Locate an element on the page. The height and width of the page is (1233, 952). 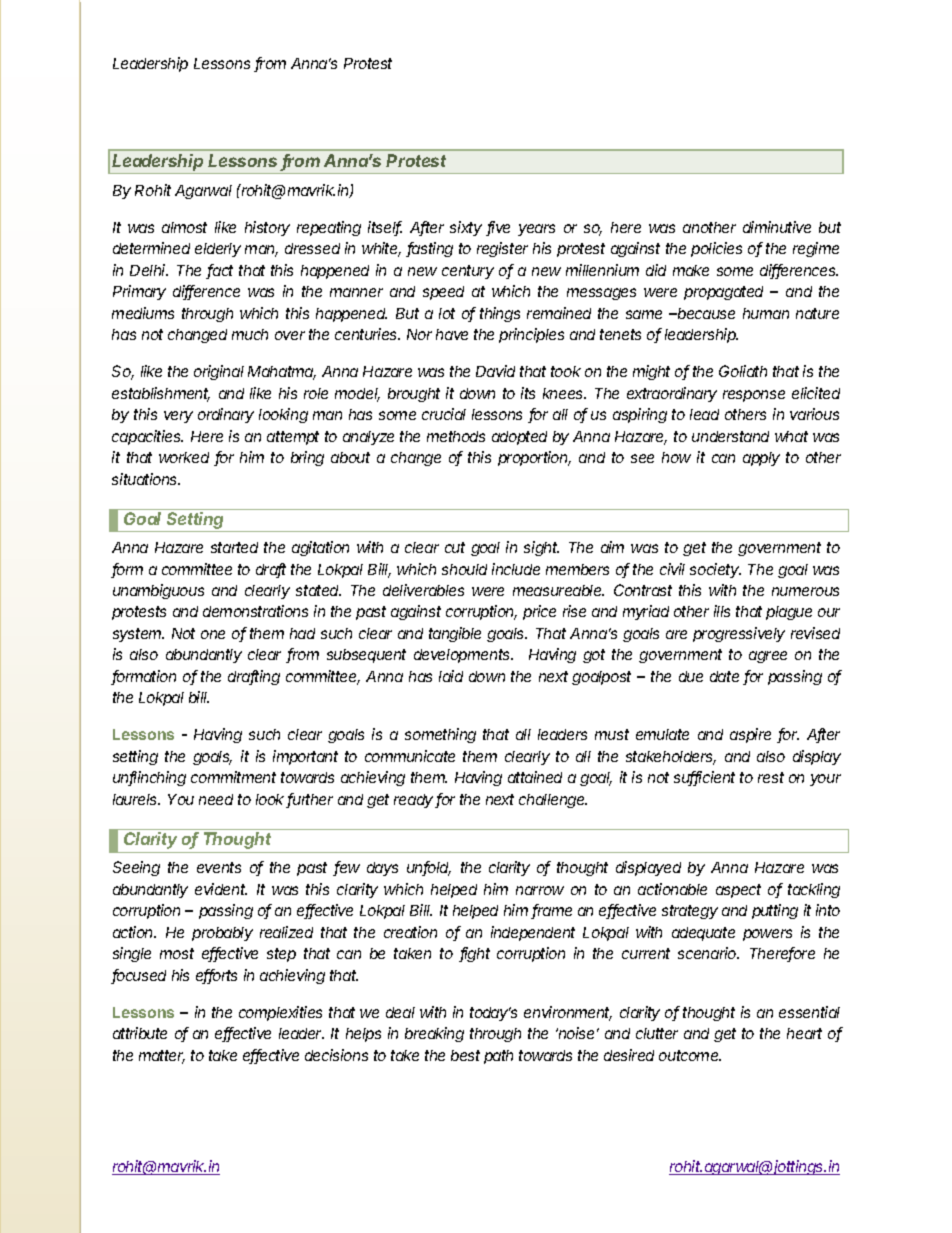
policies is located at coordinates (716, 249).
